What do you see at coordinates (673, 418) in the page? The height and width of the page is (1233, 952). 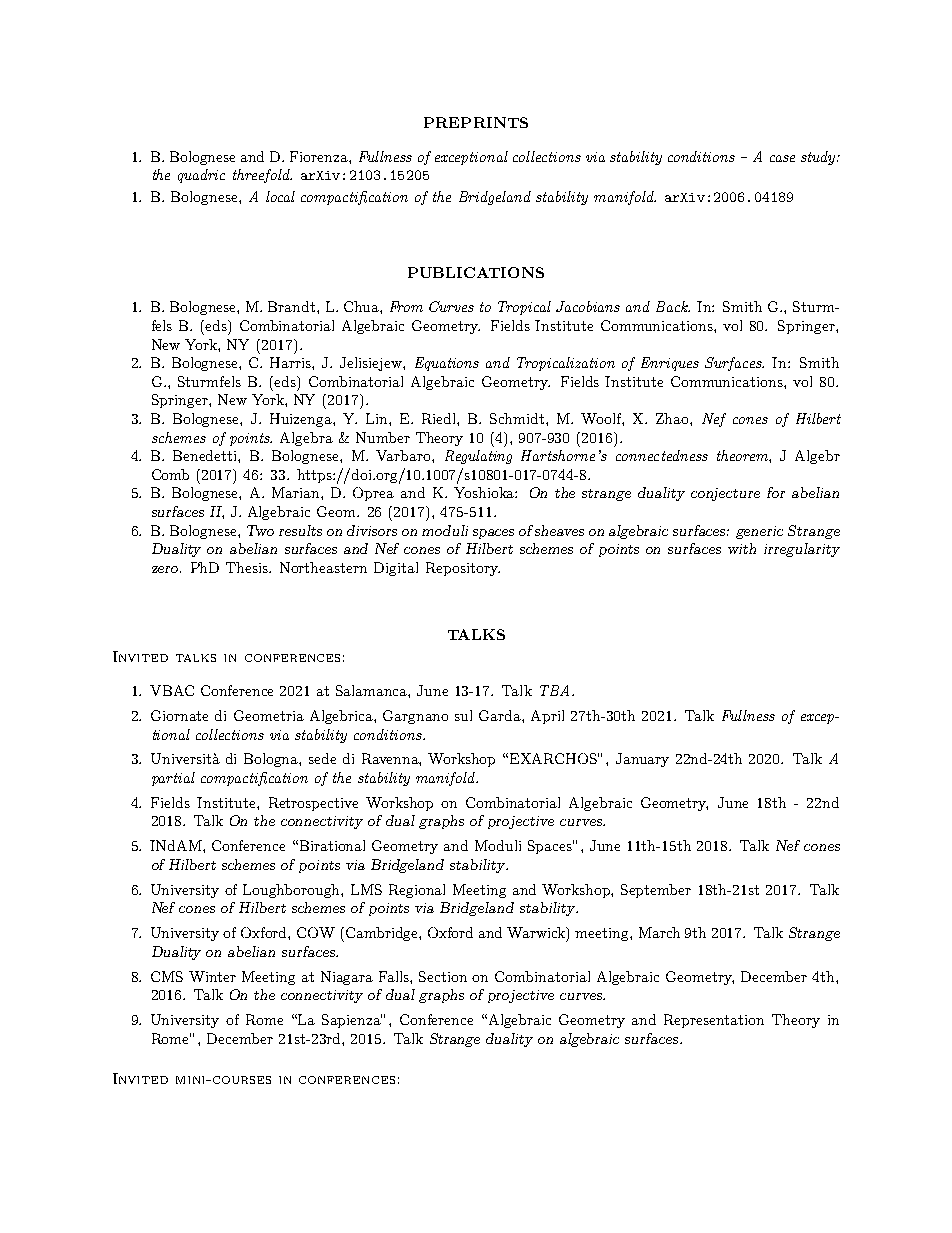 I see `Zhao` at bounding box center [673, 418].
